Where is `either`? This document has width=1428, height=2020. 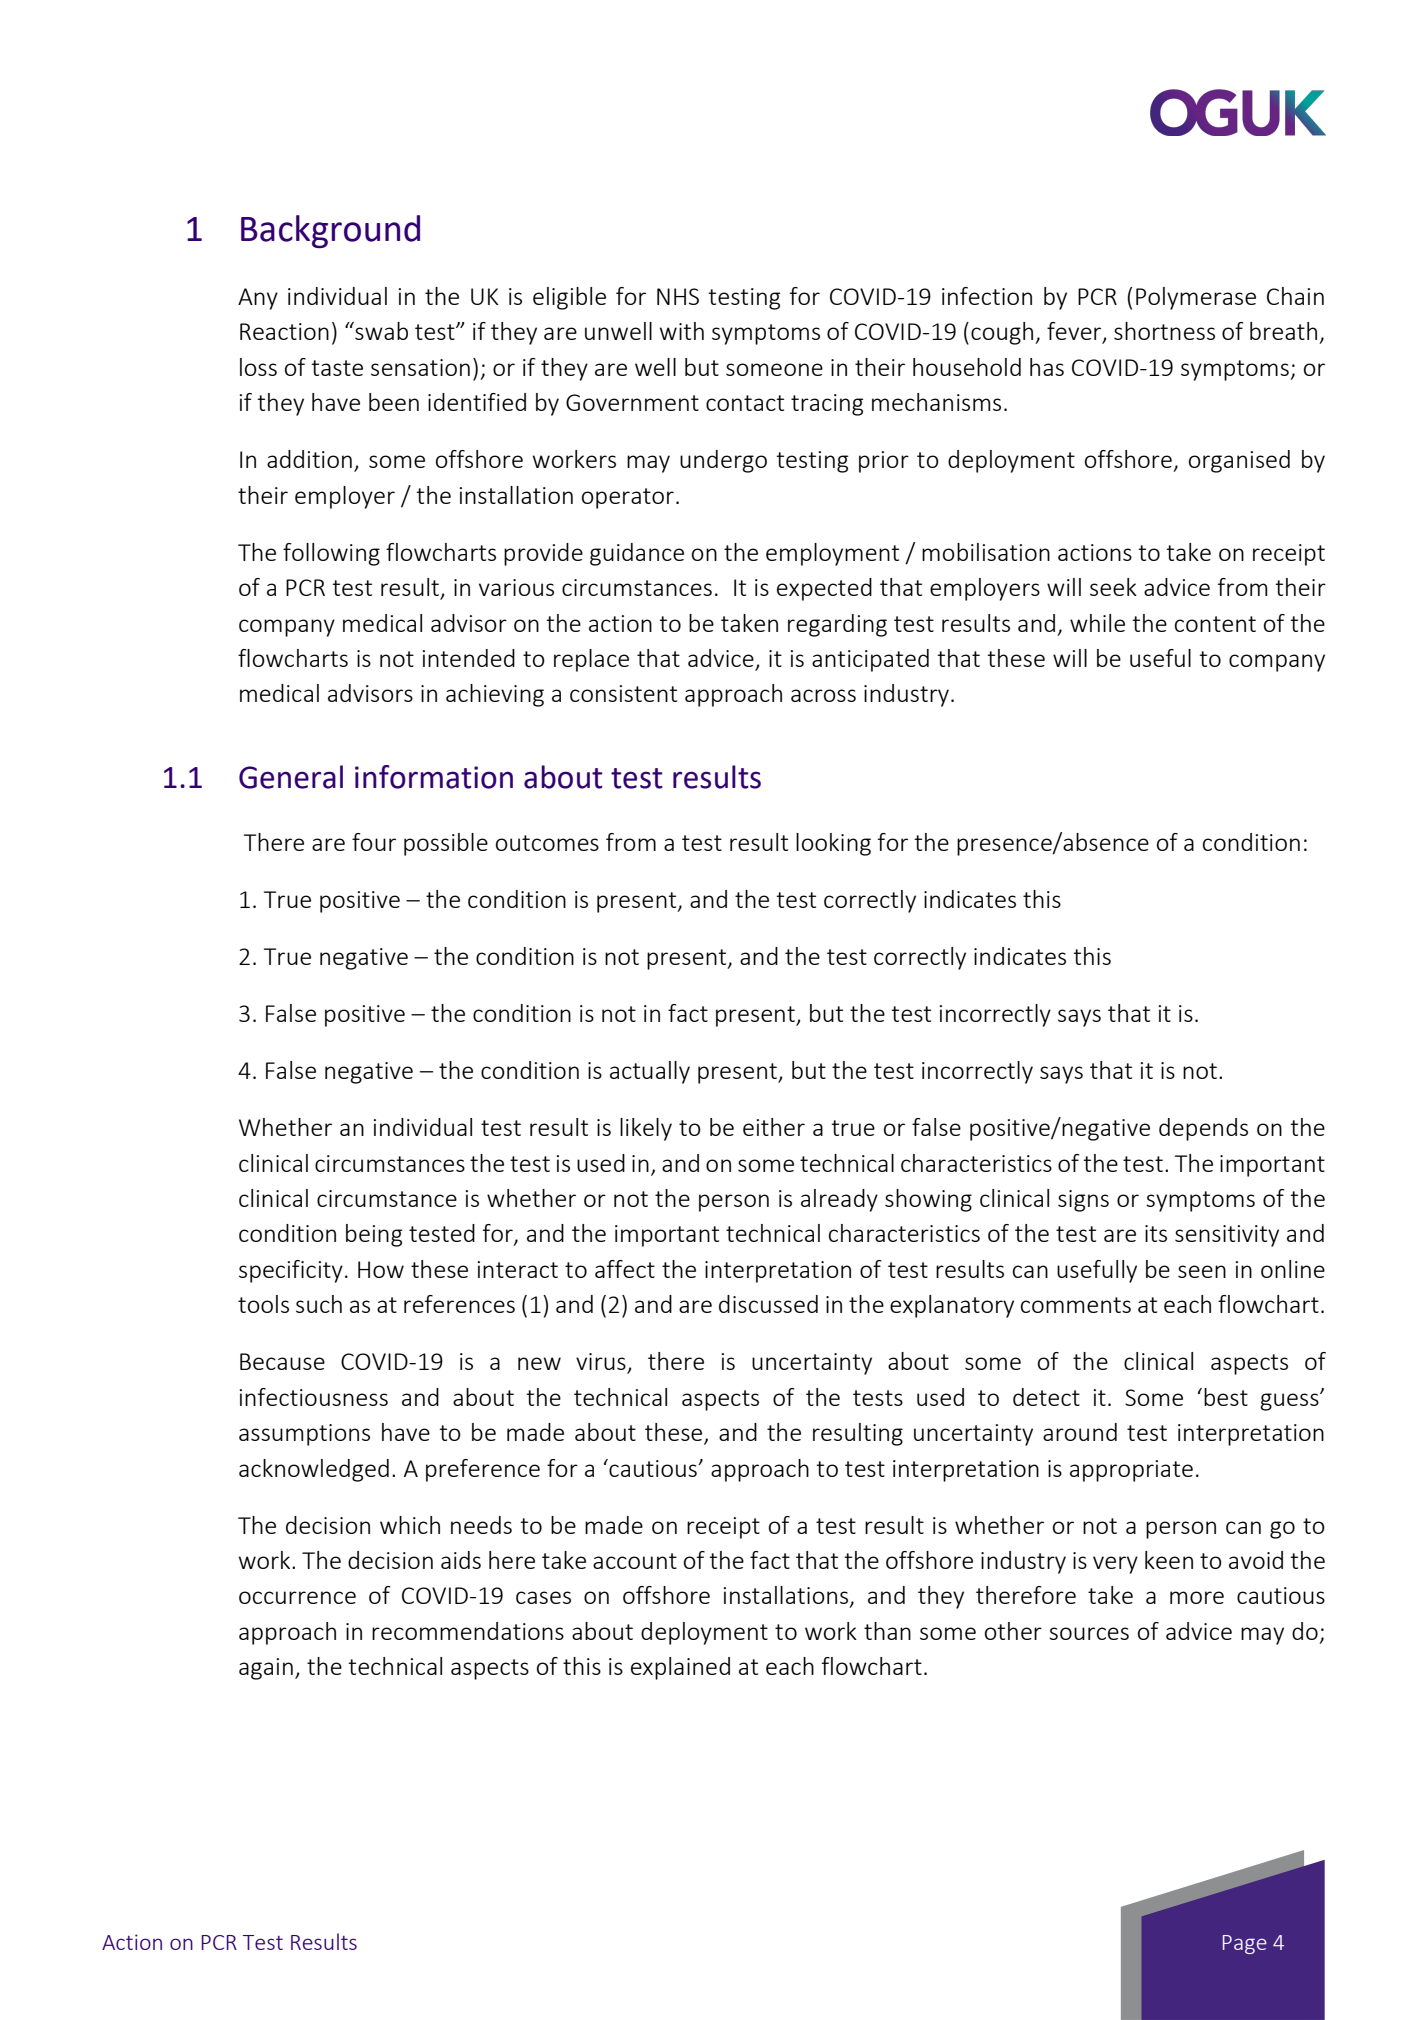 either is located at coordinates (774, 1127).
